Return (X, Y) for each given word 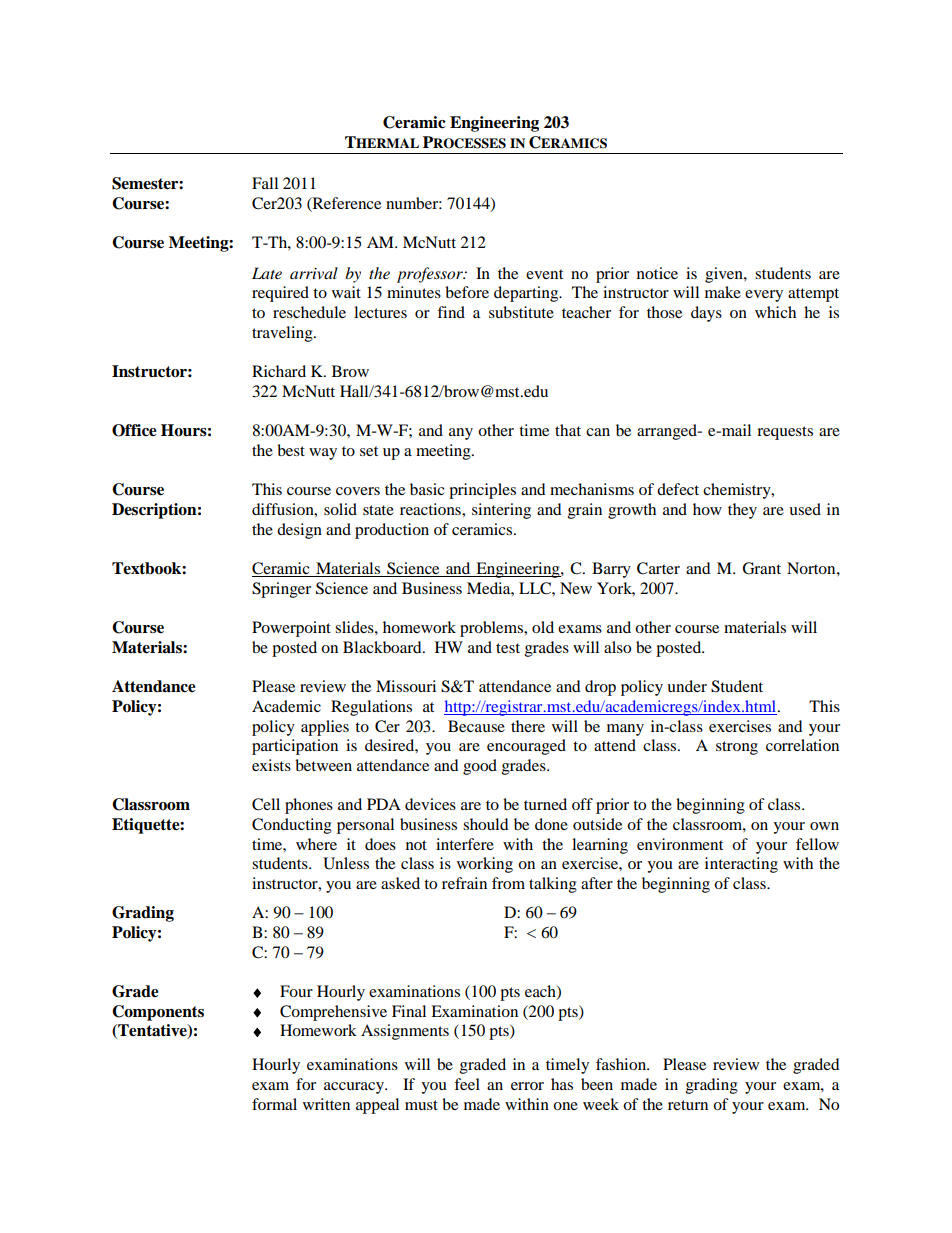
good (480, 767)
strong (737, 748)
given (725, 275)
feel (467, 1084)
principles (482, 491)
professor (431, 275)
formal (274, 1104)
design (299, 531)
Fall (265, 183)
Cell (266, 804)
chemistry (738, 491)
